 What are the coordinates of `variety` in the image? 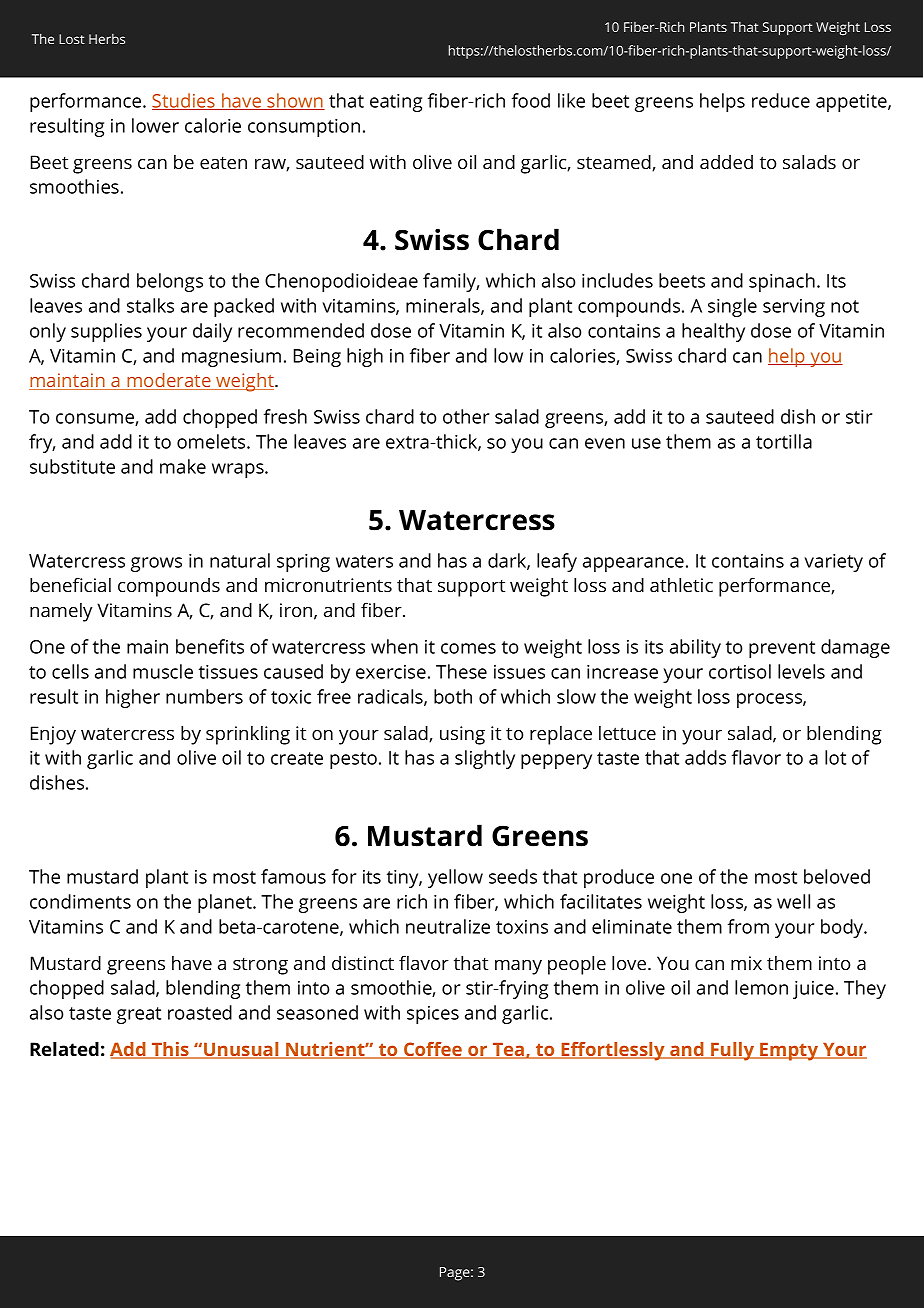 It's located at (833, 563).
